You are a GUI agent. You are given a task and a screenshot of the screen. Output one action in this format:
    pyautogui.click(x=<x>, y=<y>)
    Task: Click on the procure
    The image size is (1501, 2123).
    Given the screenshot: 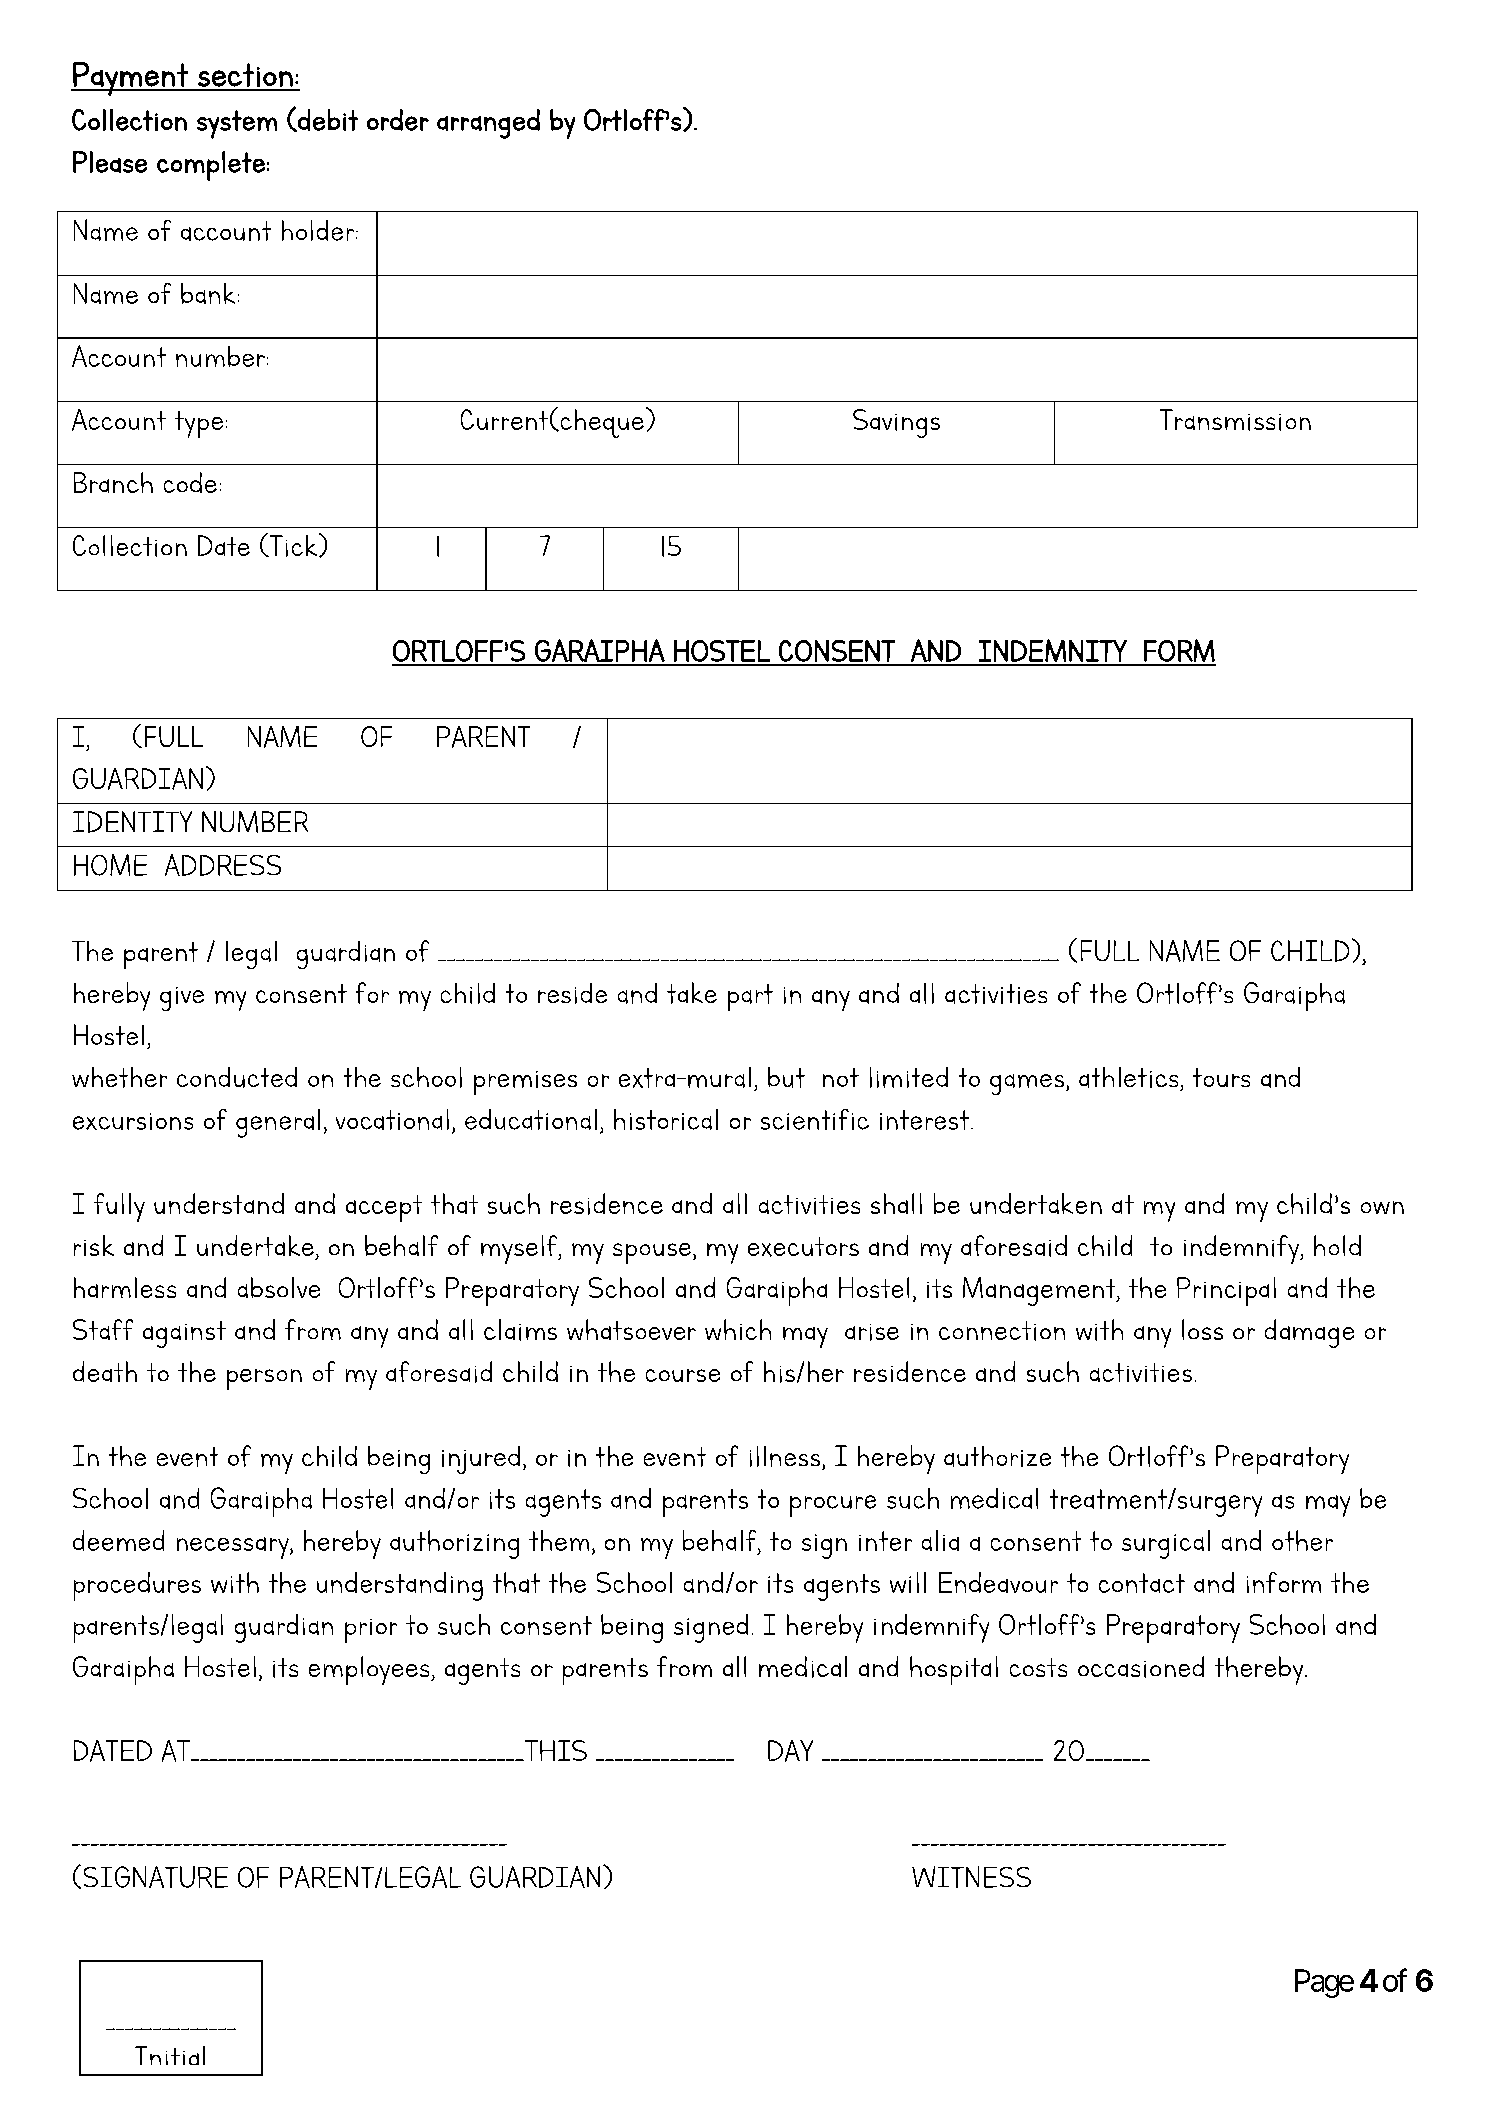 What is the action you would take?
    pyautogui.click(x=833, y=1506)
